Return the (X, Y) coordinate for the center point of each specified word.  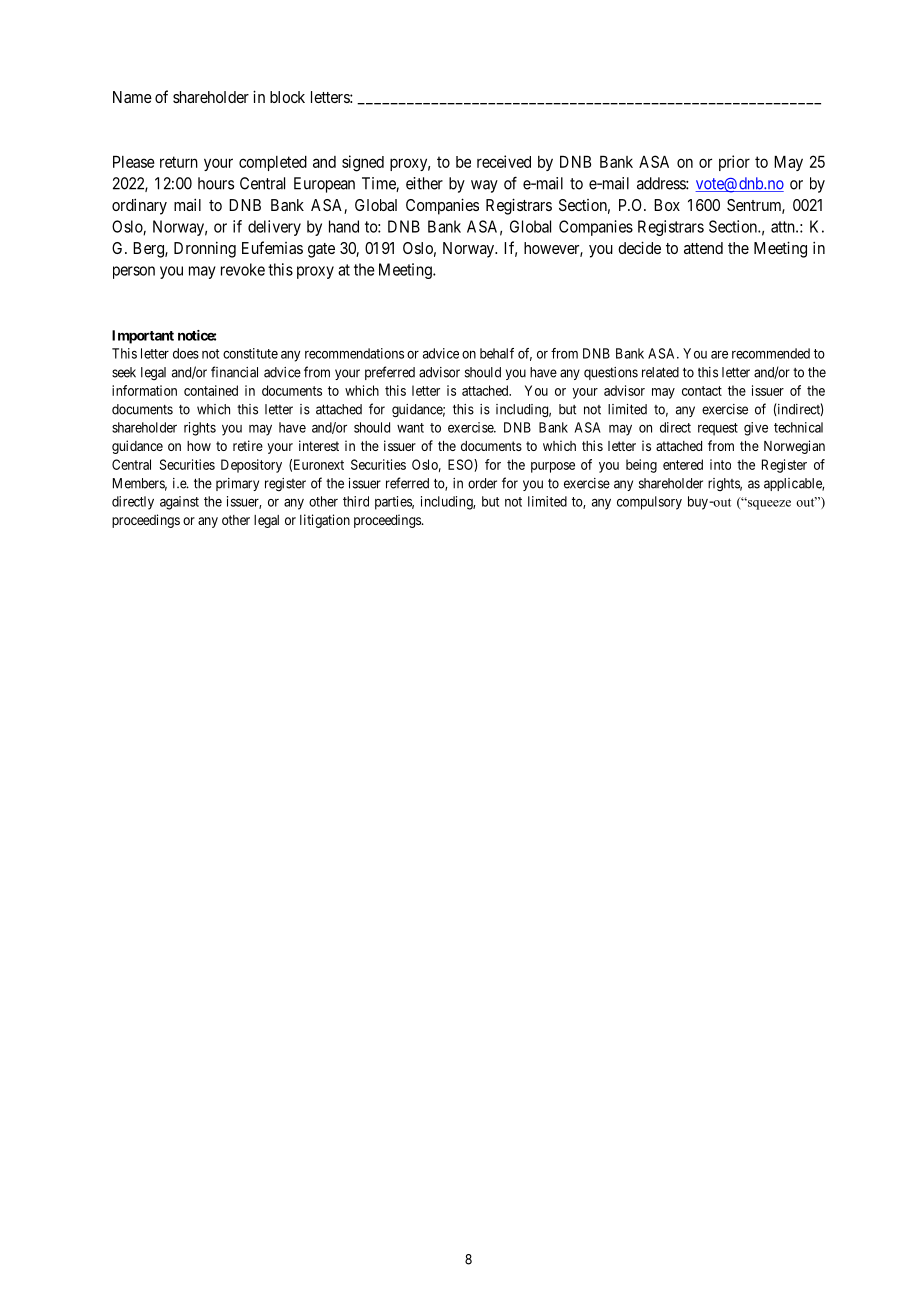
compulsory (649, 503)
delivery (274, 228)
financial (234, 372)
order (482, 483)
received (504, 161)
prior (734, 163)
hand (344, 226)
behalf (497, 353)
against (179, 503)
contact (702, 391)
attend (703, 248)
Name (132, 97)
